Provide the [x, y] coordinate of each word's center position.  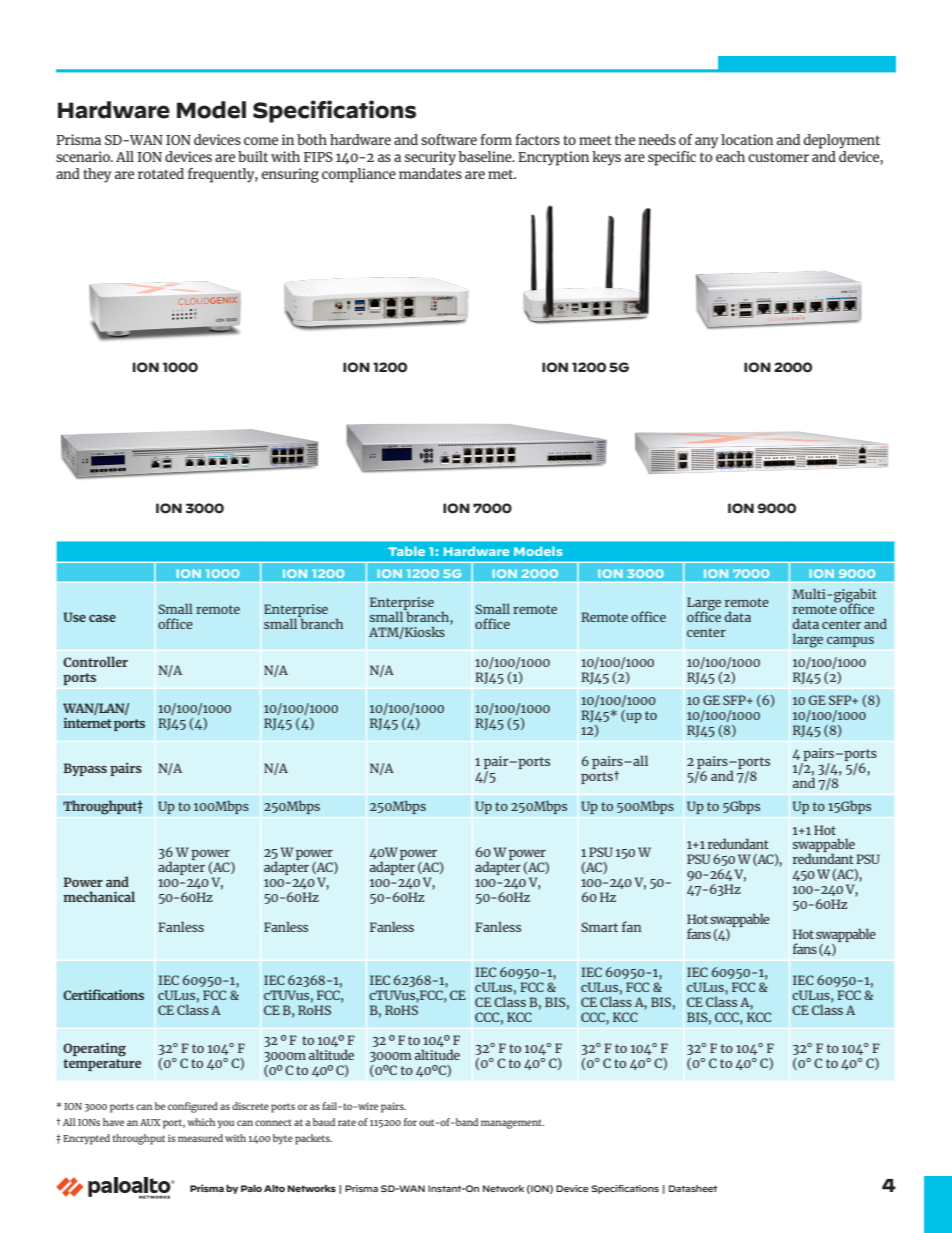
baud [324, 1122]
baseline [486, 156]
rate [347, 1122]
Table [406, 551]
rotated [161, 173]
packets [313, 1139]
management [512, 1124]
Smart [599, 927]
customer [778, 157]
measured [200, 1138]
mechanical [99, 896]
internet [88, 722]
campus [850, 642]
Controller [95, 661]
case [102, 618]
